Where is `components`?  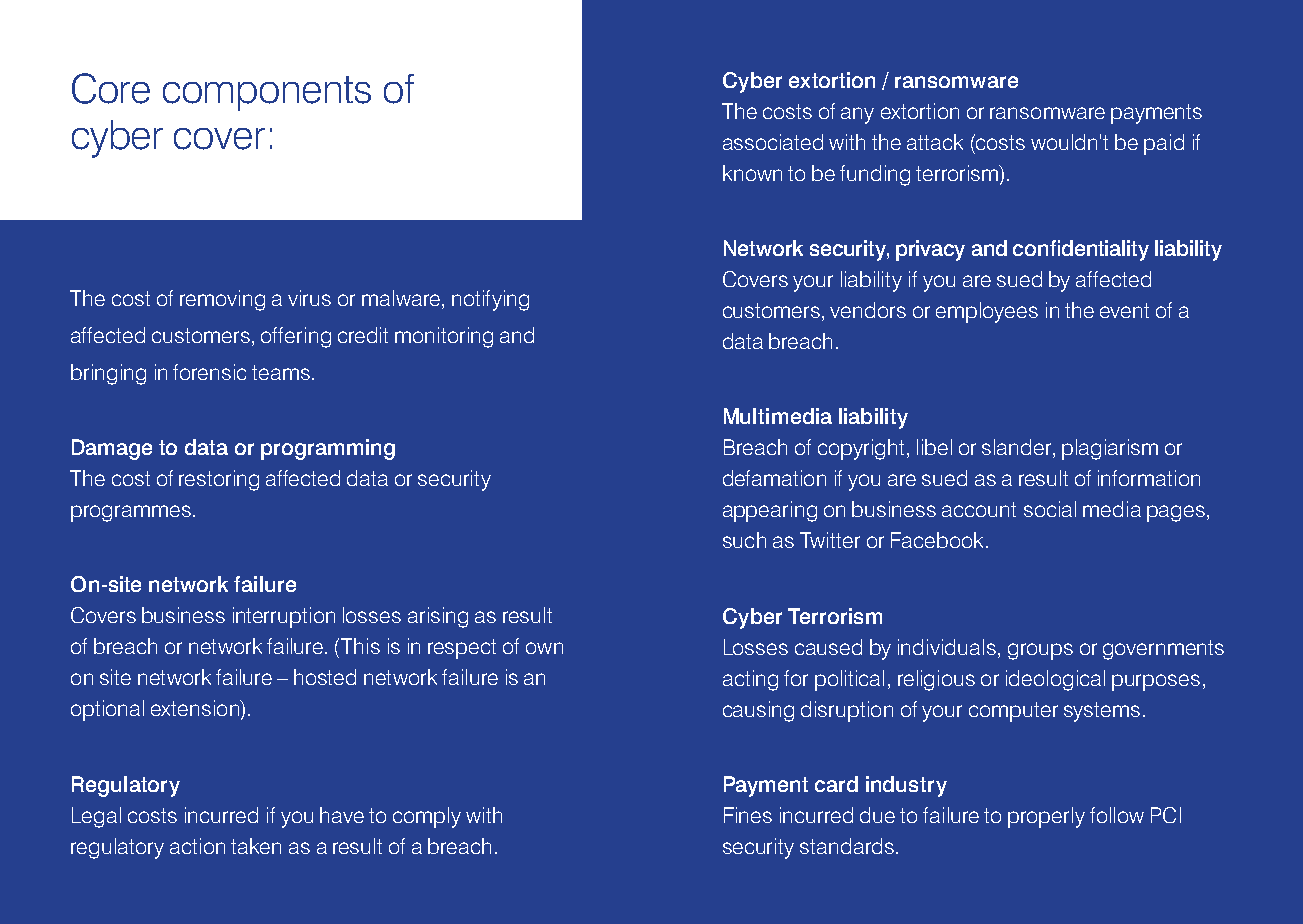 components is located at coordinates (267, 93).
